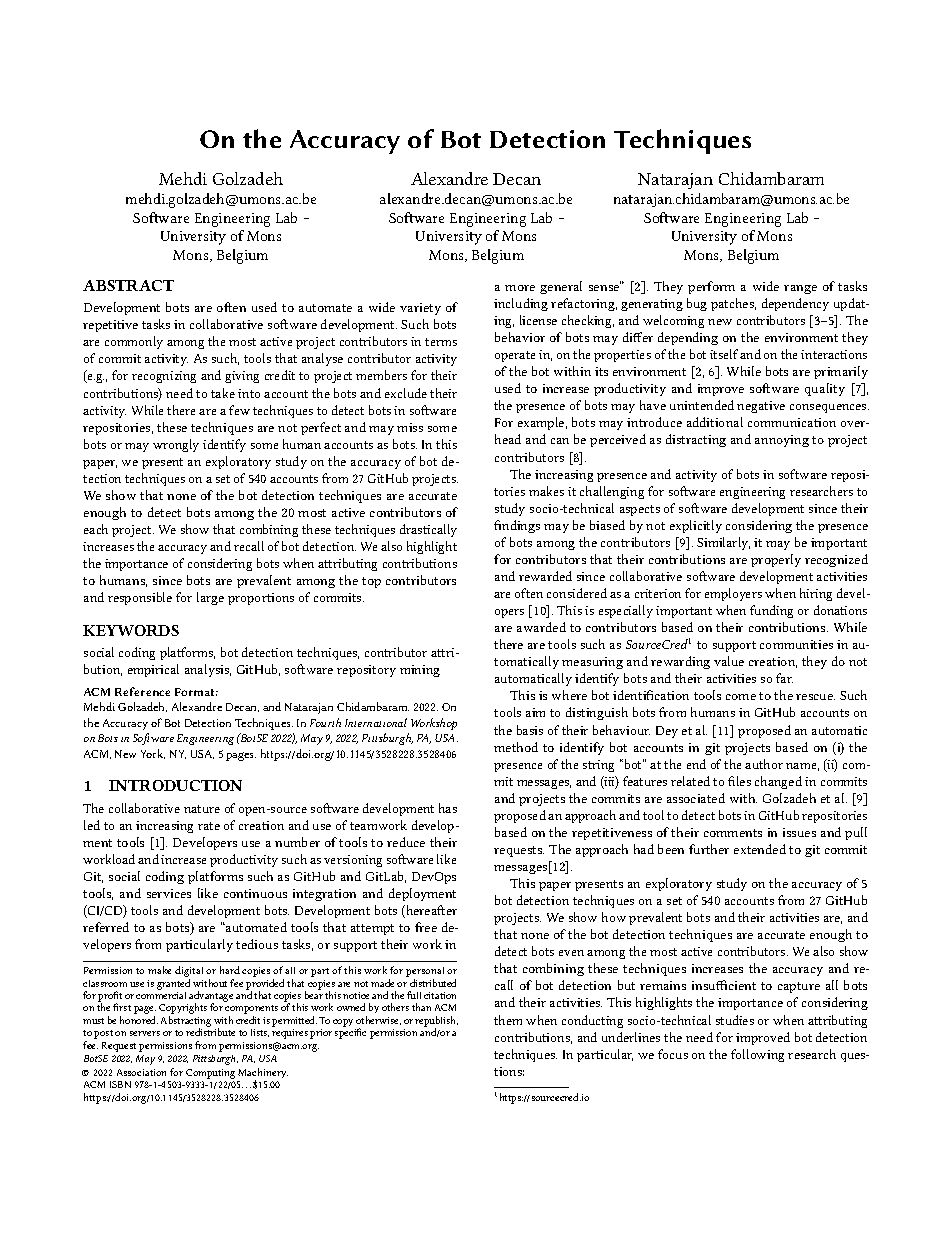 The width and height of the image is (952, 1233). I want to click on following, so click(757, 1055).
